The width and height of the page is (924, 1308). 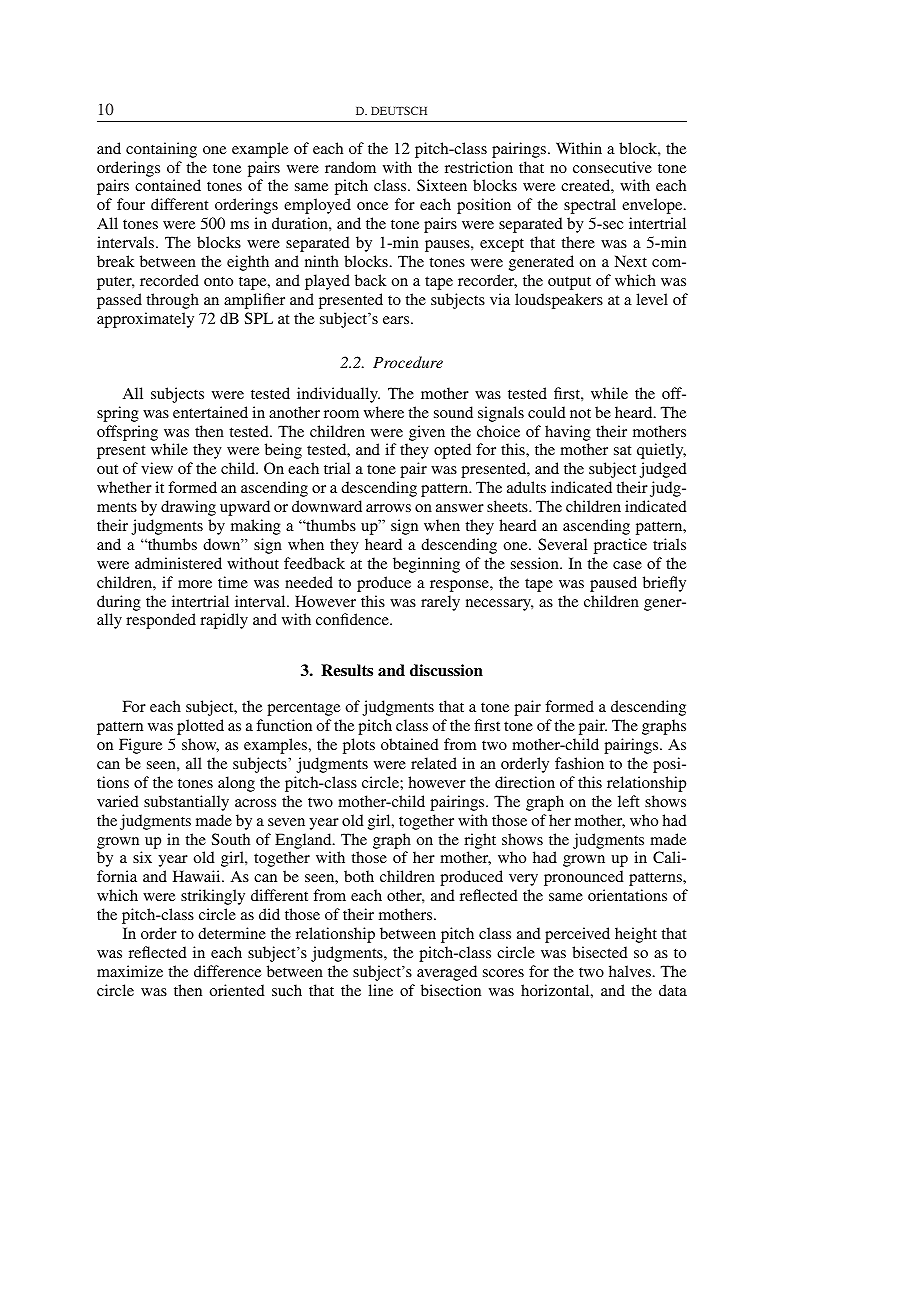 What do you see at coordinates (559, 301) in the page?
I see `loudspeakers` at bounding box center [559, 301].
